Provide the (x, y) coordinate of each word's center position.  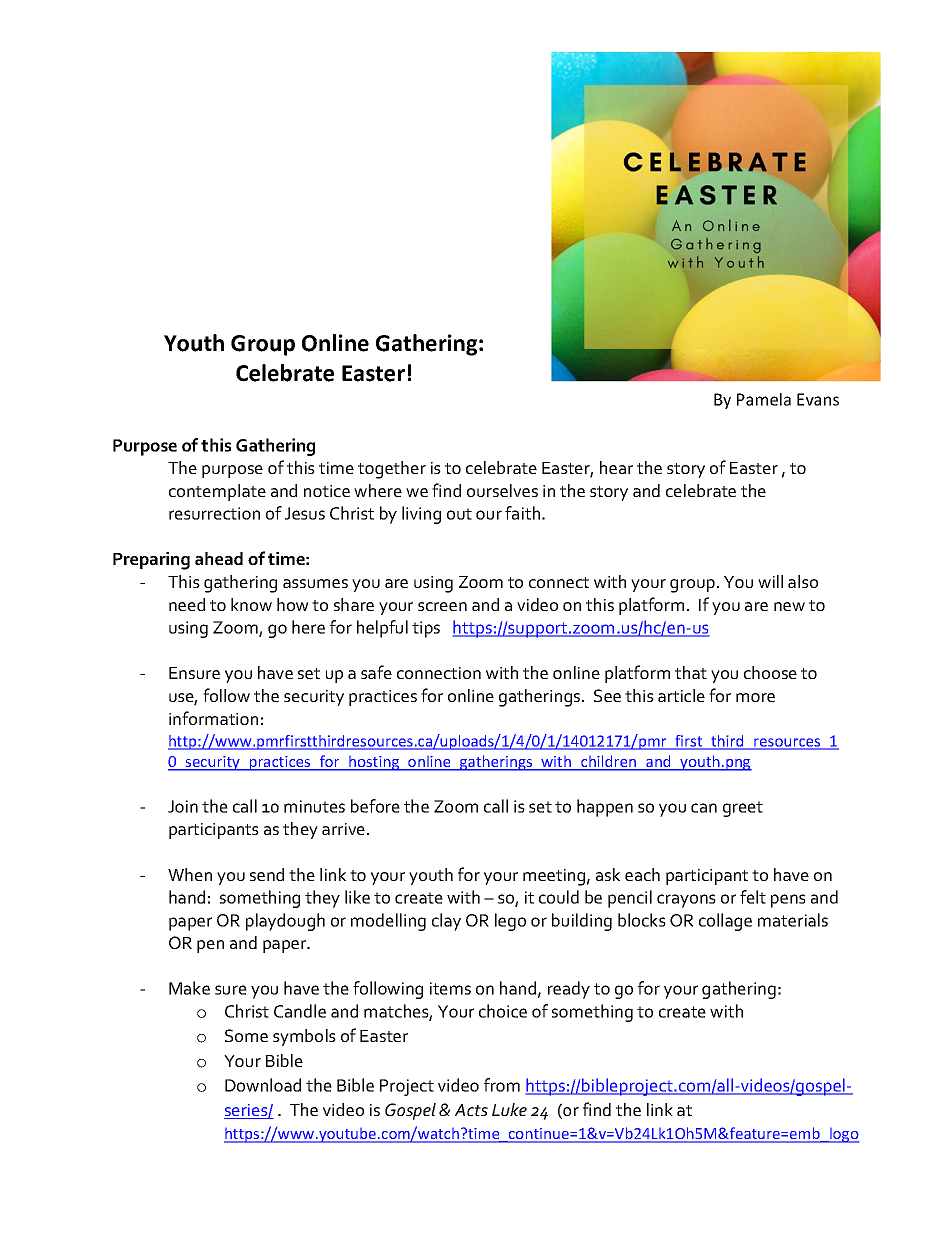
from (502, 1085)
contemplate (217, 492)
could (559, 897)
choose (770, 672)
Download (263, 1085)
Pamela (764, 399)
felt (753, 897)
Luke (509, 1109)
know (251, 604)
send (267, 874)
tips (426, 629)
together (392, 470)
